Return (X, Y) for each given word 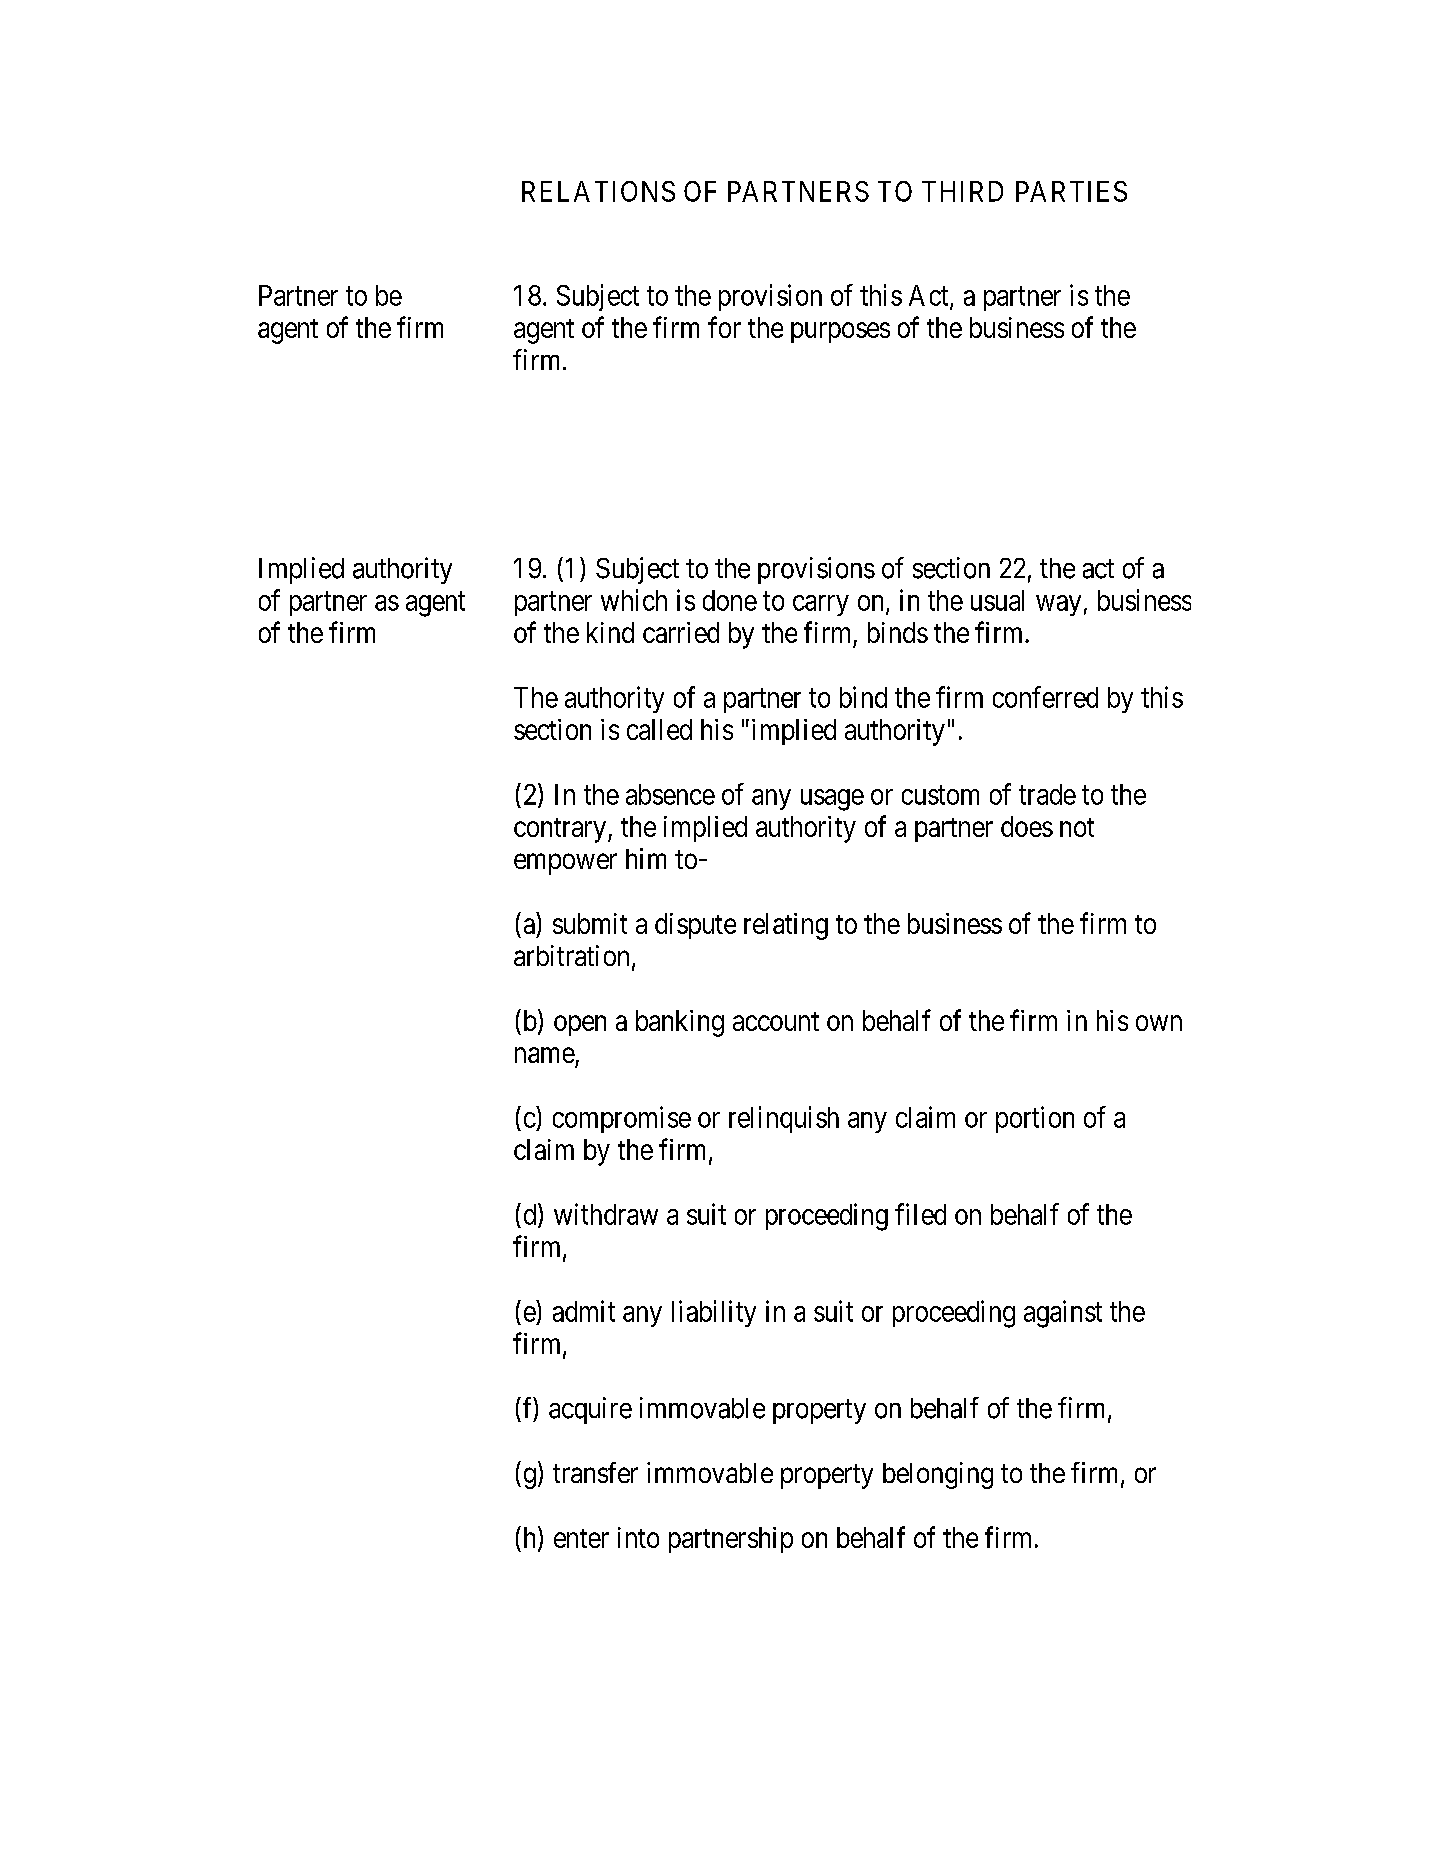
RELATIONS (598, 191)
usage (832, 800)
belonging (938, 1475)
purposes (840, 332)
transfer (595, 1472)
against (1063, 1314)
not (1077, 827)
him (646, 858)
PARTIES (1071, 191)
